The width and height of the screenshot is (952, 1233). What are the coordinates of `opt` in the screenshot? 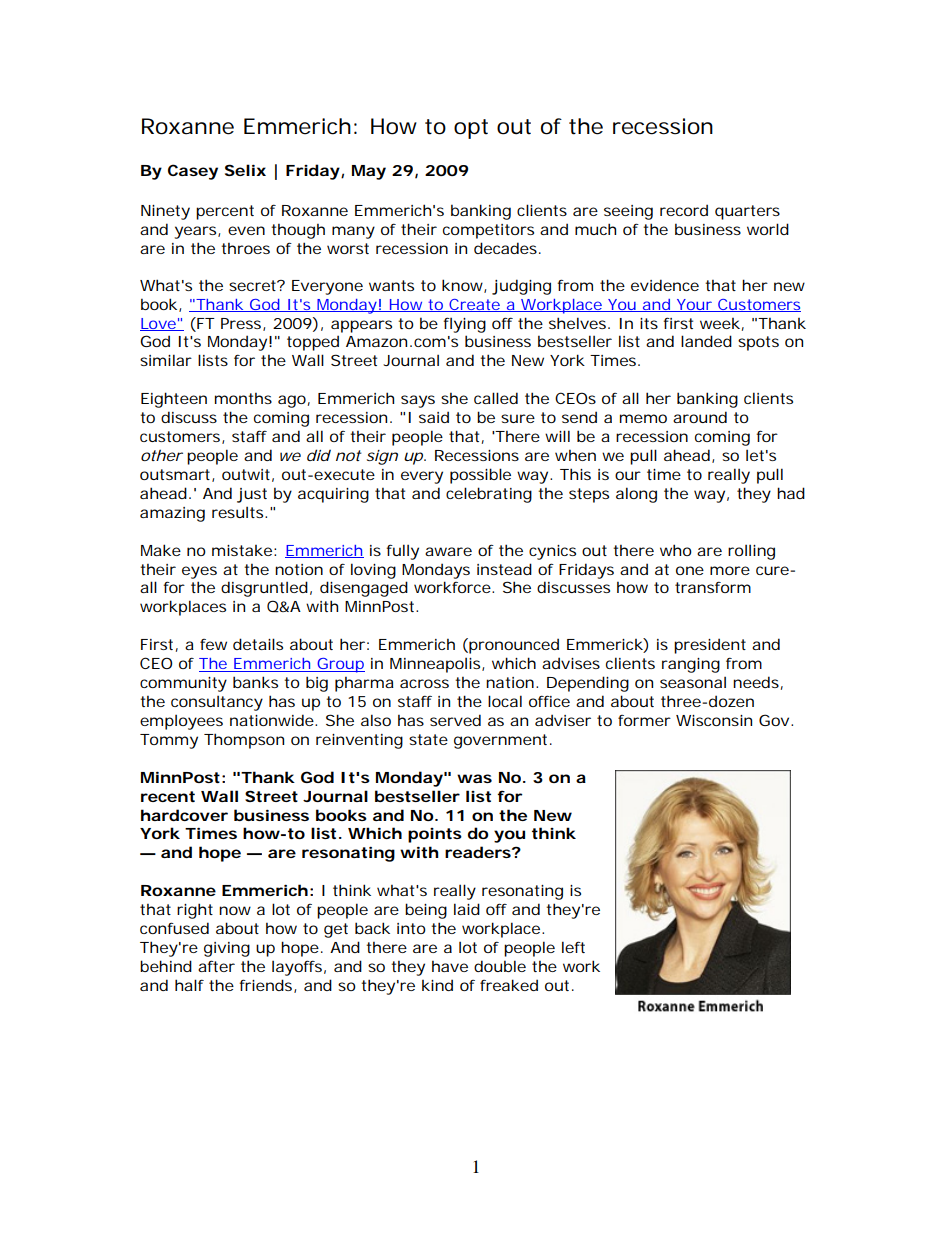 It's located at (471, 129).
